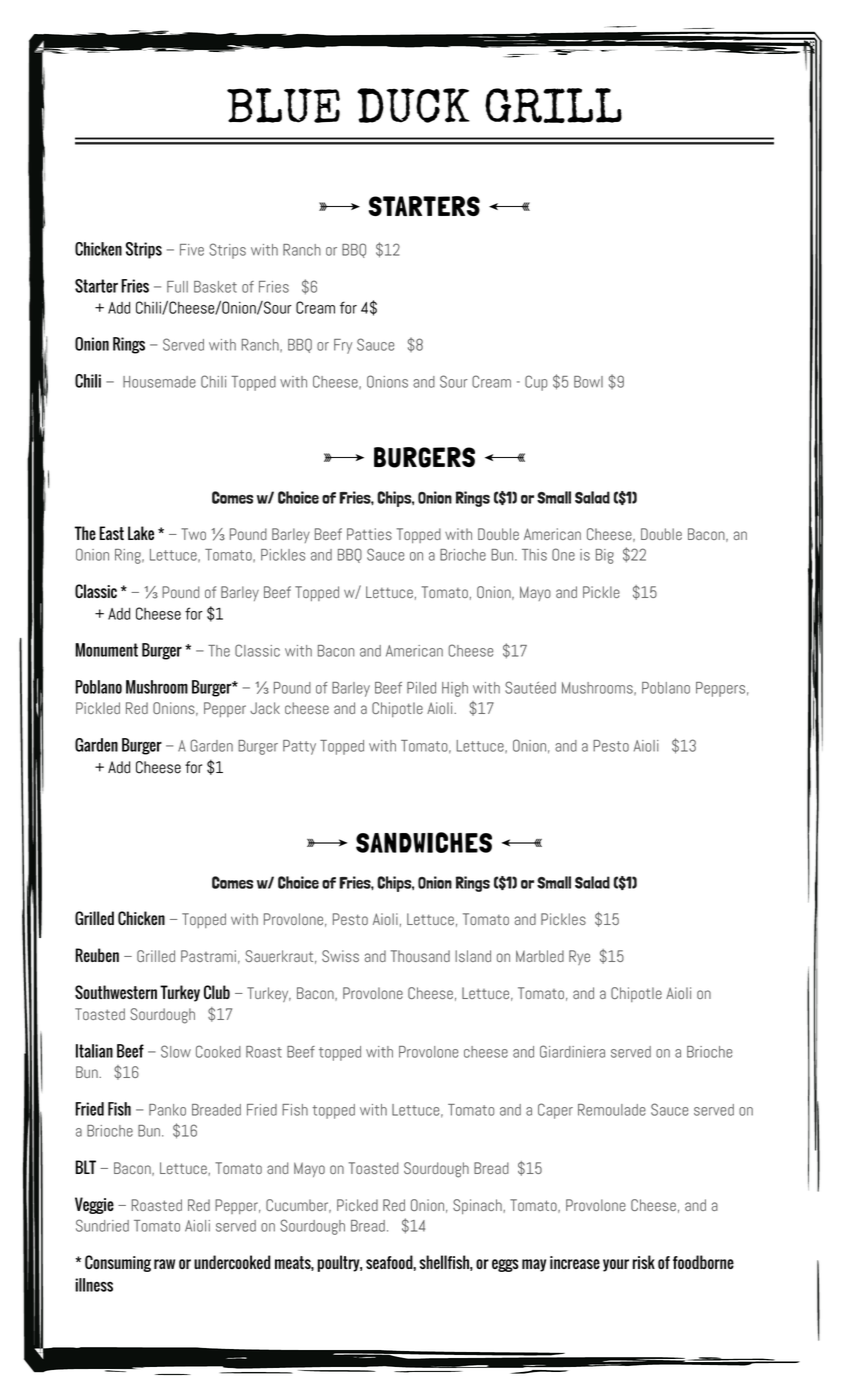 This screenshot has height=1400, width=849. I want to click on Cup, so click(536, 383).
